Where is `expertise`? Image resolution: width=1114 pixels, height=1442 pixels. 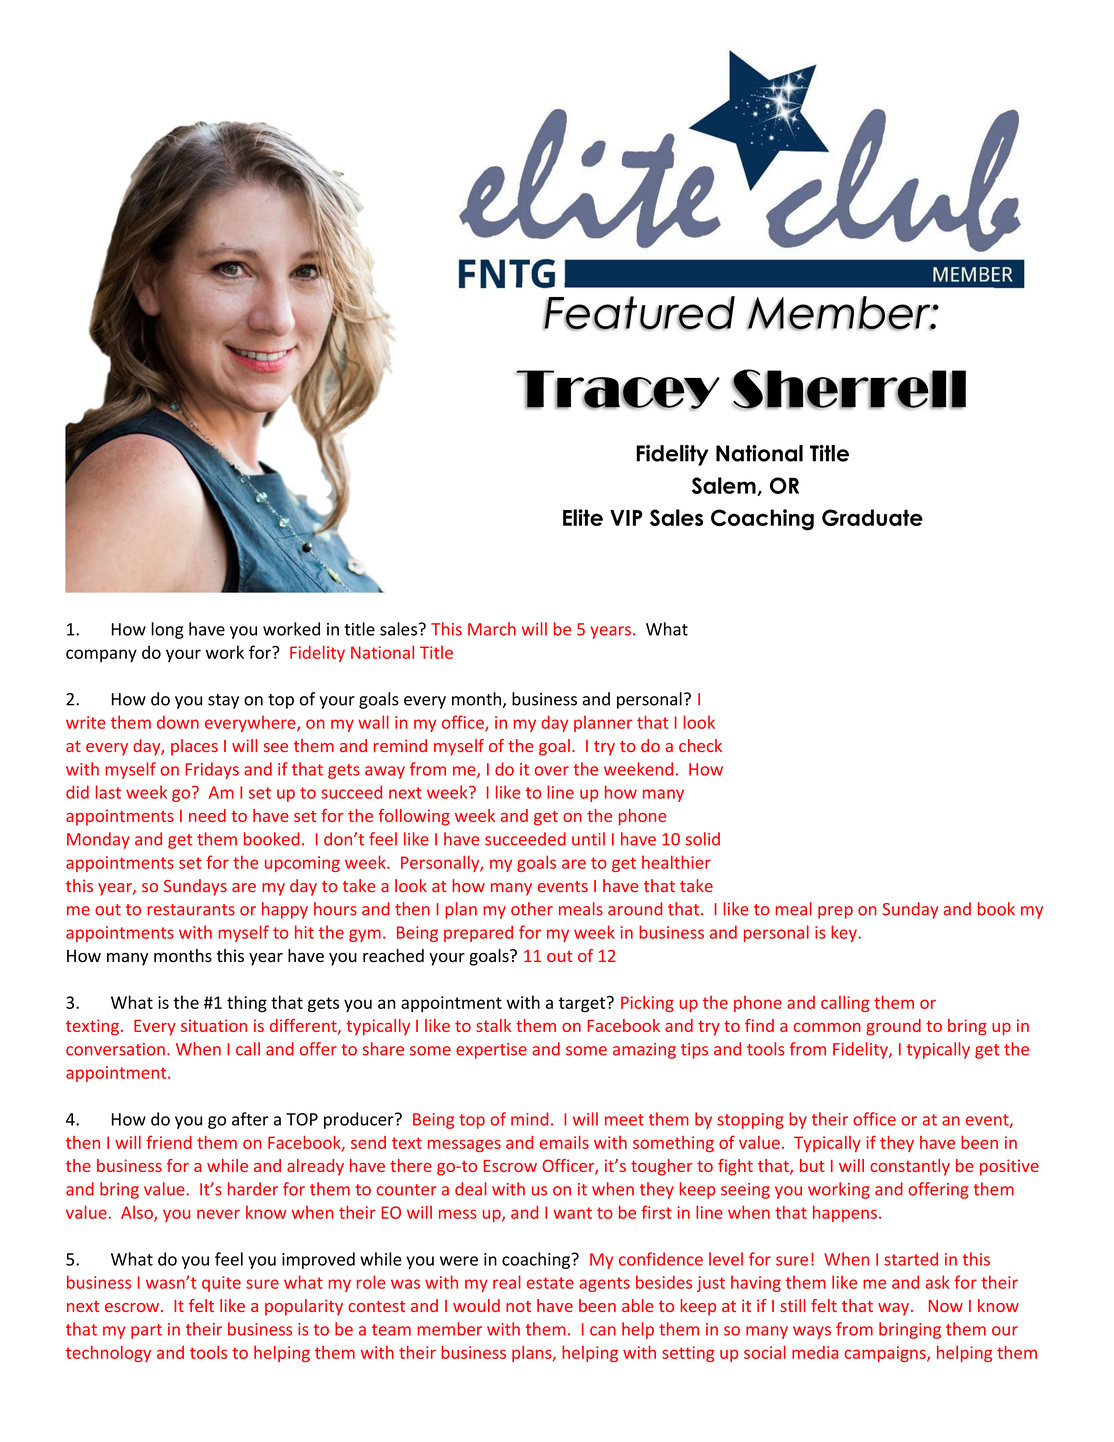 expertise is located at coordinates (491, 1051).
